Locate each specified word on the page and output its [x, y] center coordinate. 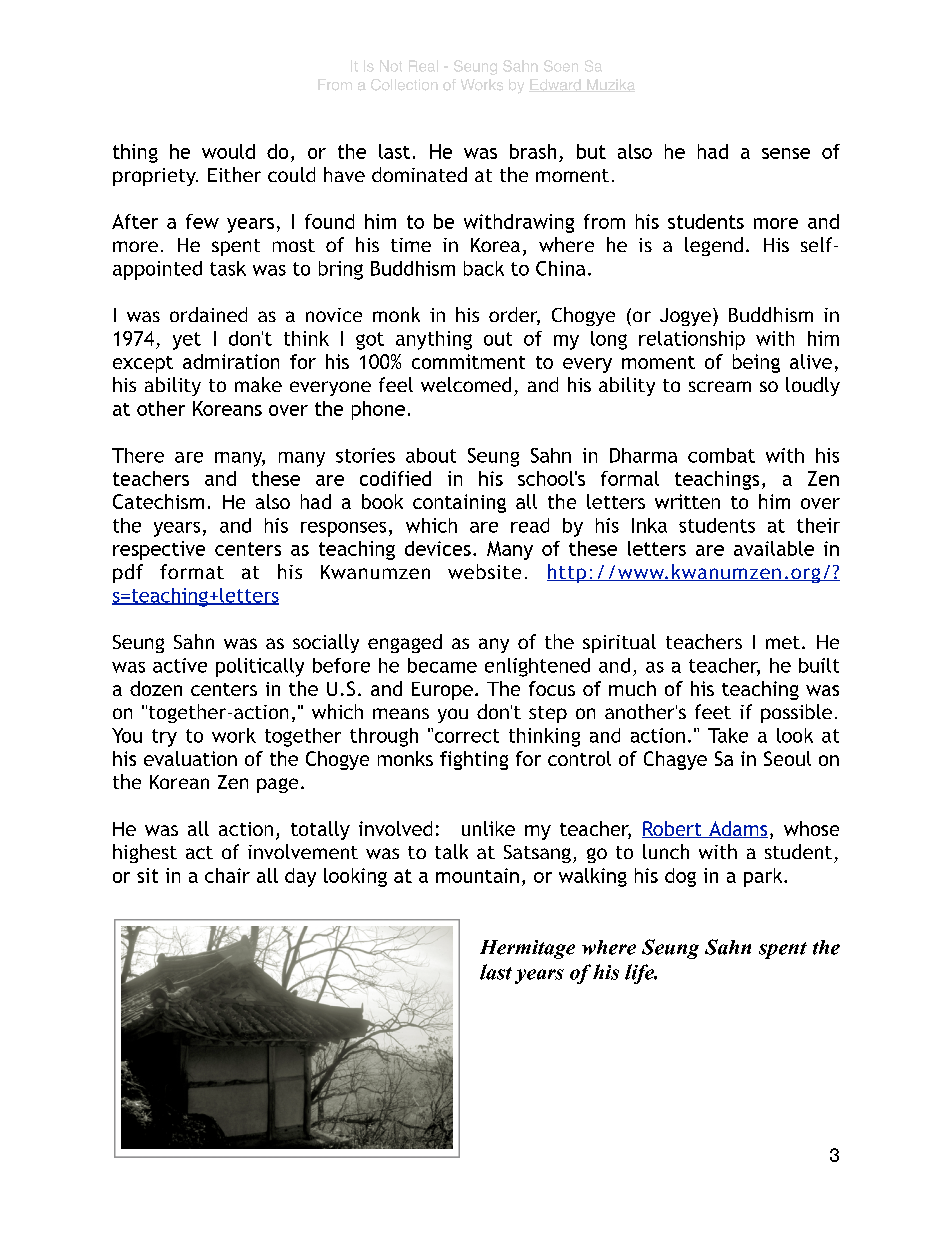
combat [721, 455]
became [442, 665]
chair [227, 875]
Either [234, 174]
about [431, 455]
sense [786, 153]
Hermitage [527, 949]
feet [713, 711]
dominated [419, 174]
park [764, 877]
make [258, 384]
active [180, 665]
